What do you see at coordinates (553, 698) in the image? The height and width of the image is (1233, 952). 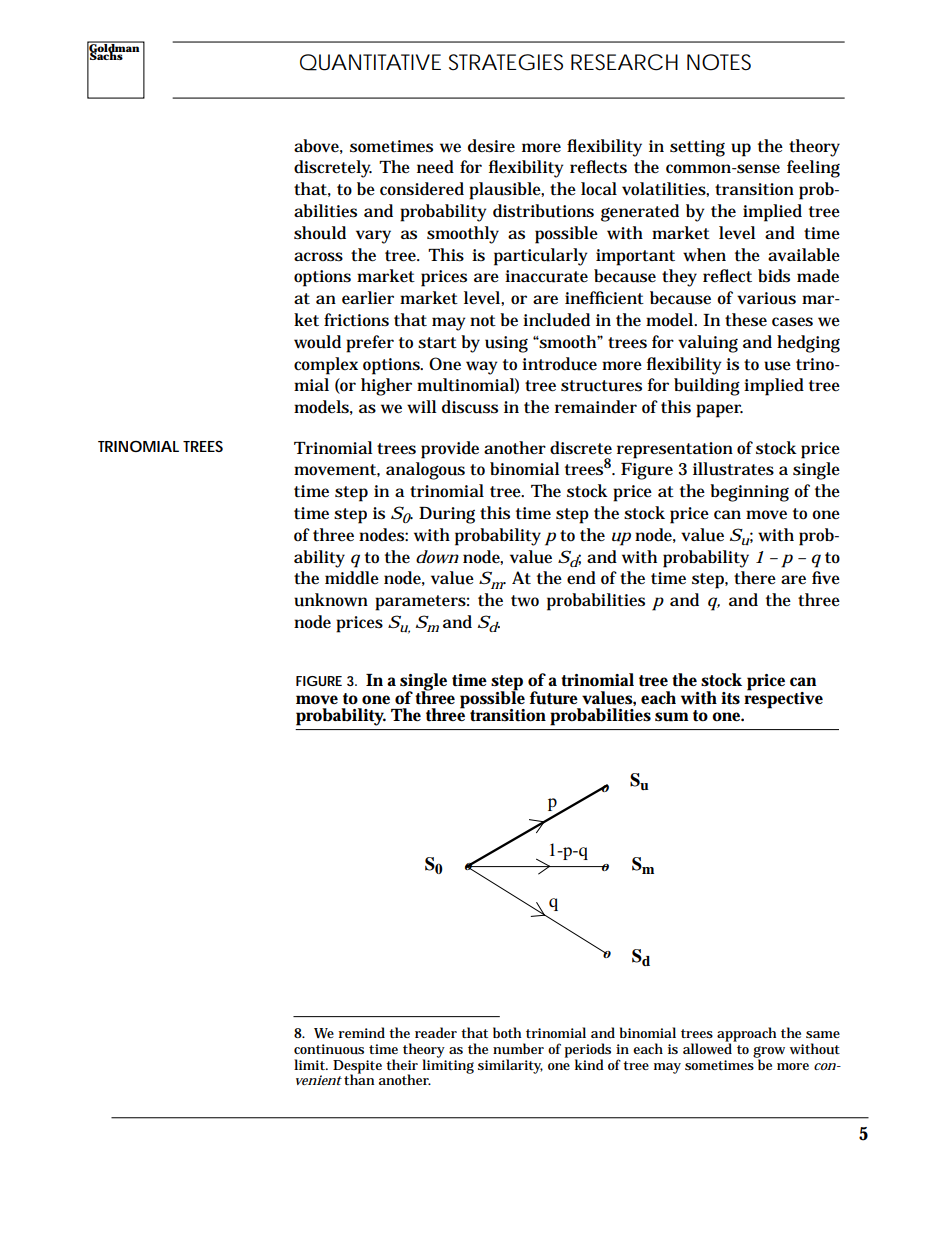 I see `future` at bounding box center [553, 698].
